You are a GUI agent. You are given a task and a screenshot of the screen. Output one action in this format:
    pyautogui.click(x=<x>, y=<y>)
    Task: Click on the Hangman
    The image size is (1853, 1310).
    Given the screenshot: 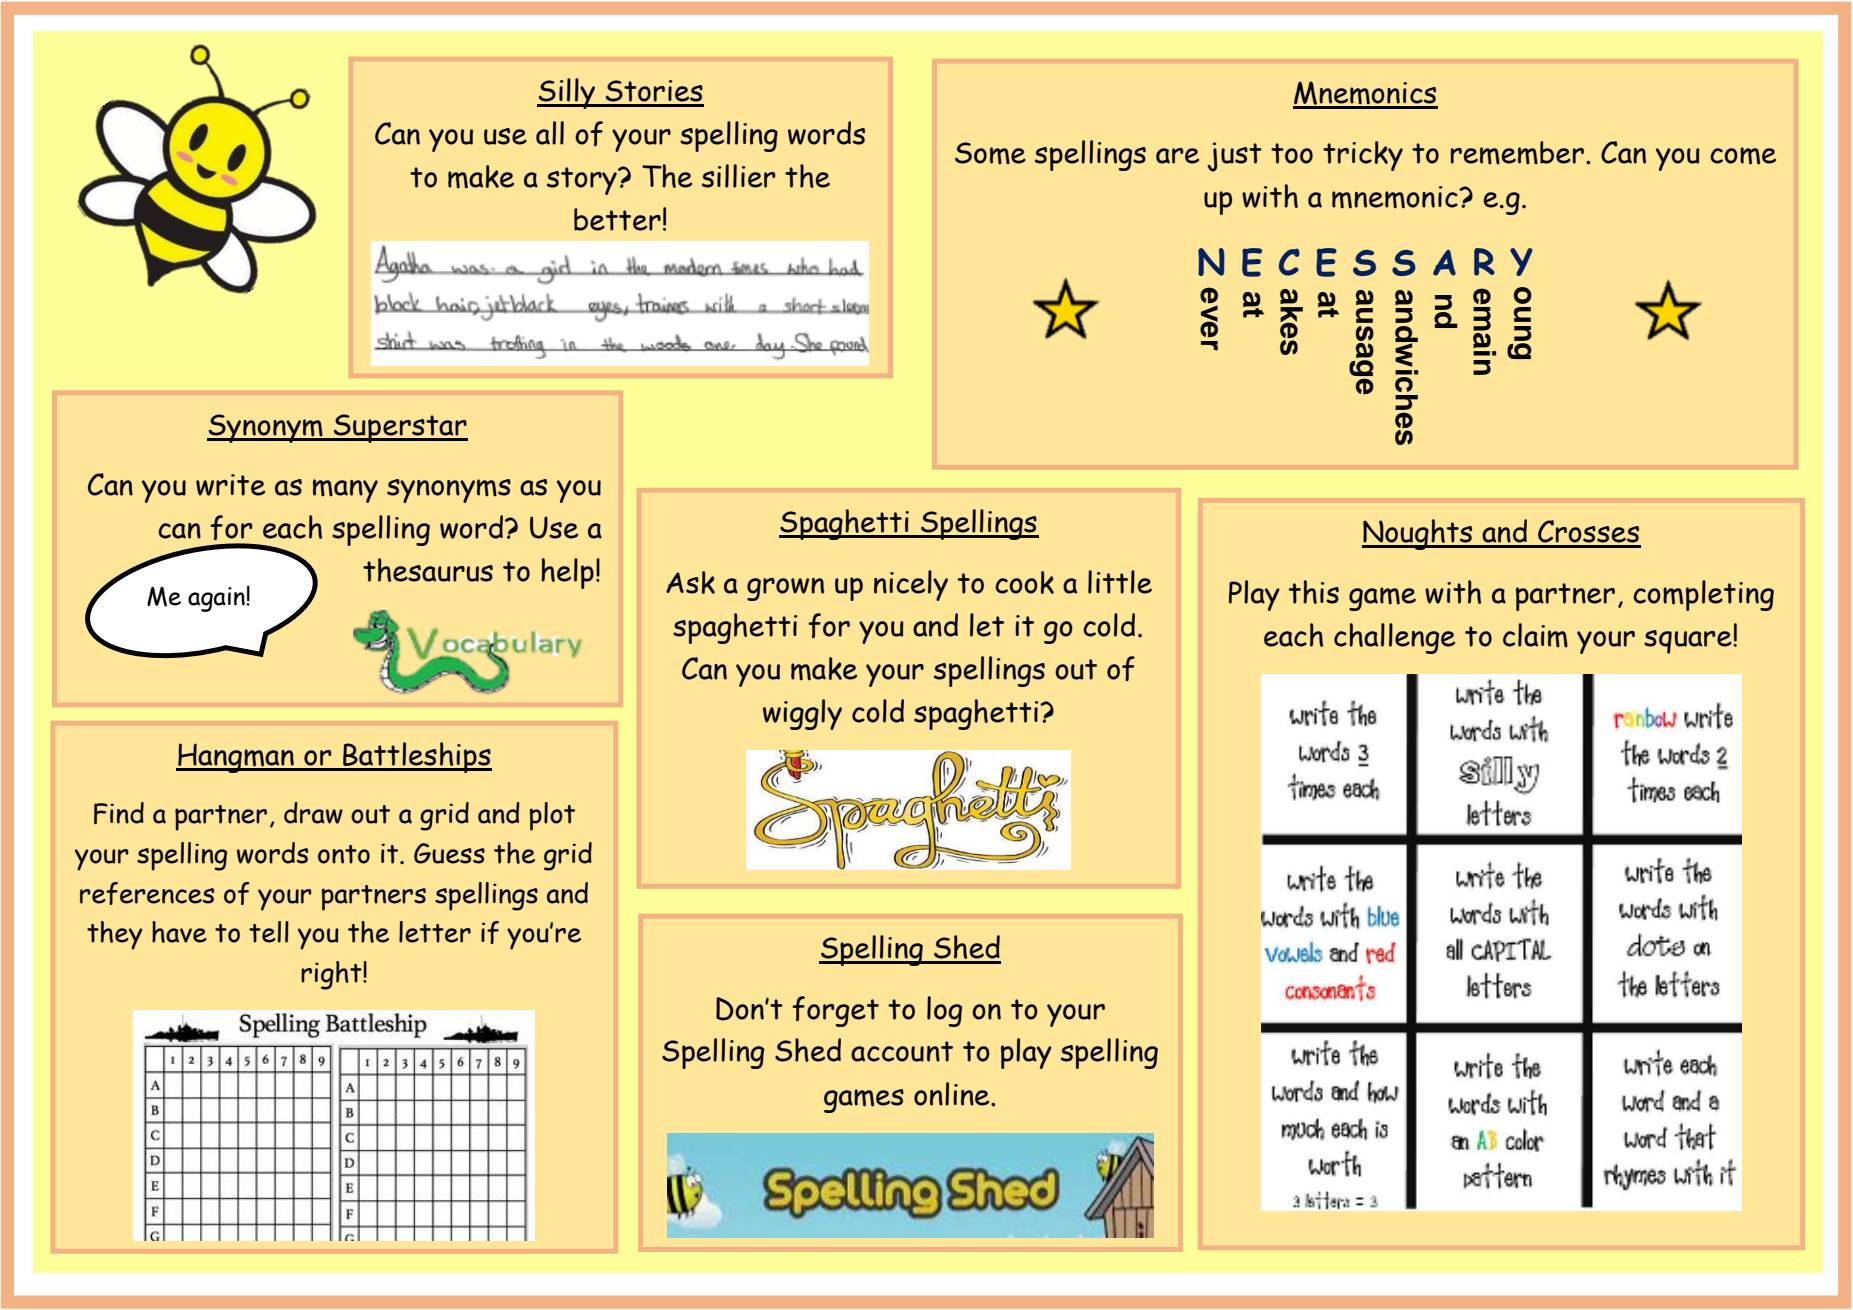 What is the action you would take?
    pyautogui.click(x=236, y=758)
